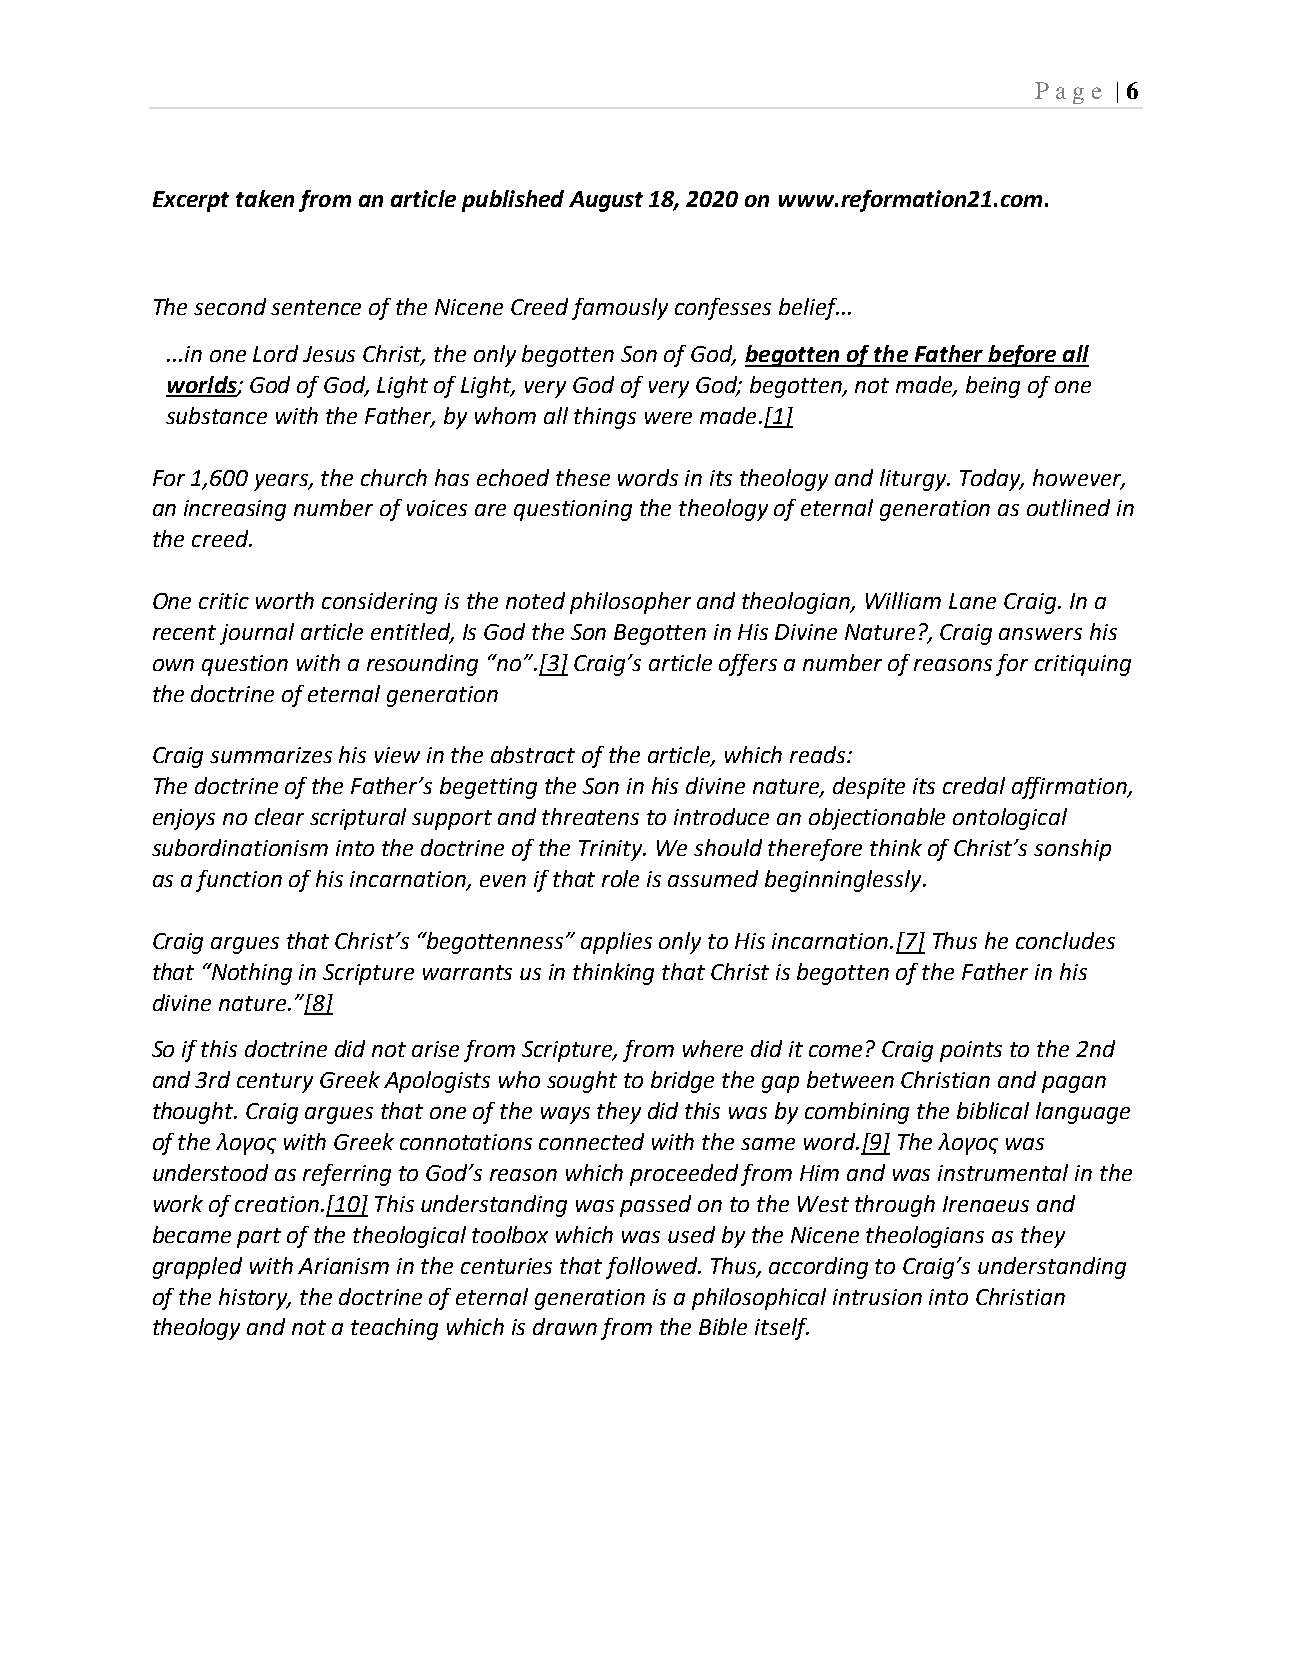 The height and width of the document is (1670, 1291). What do you see at coordinates (713, 1048) in the document?
I see `where` at bounding box center [713, 1048].
